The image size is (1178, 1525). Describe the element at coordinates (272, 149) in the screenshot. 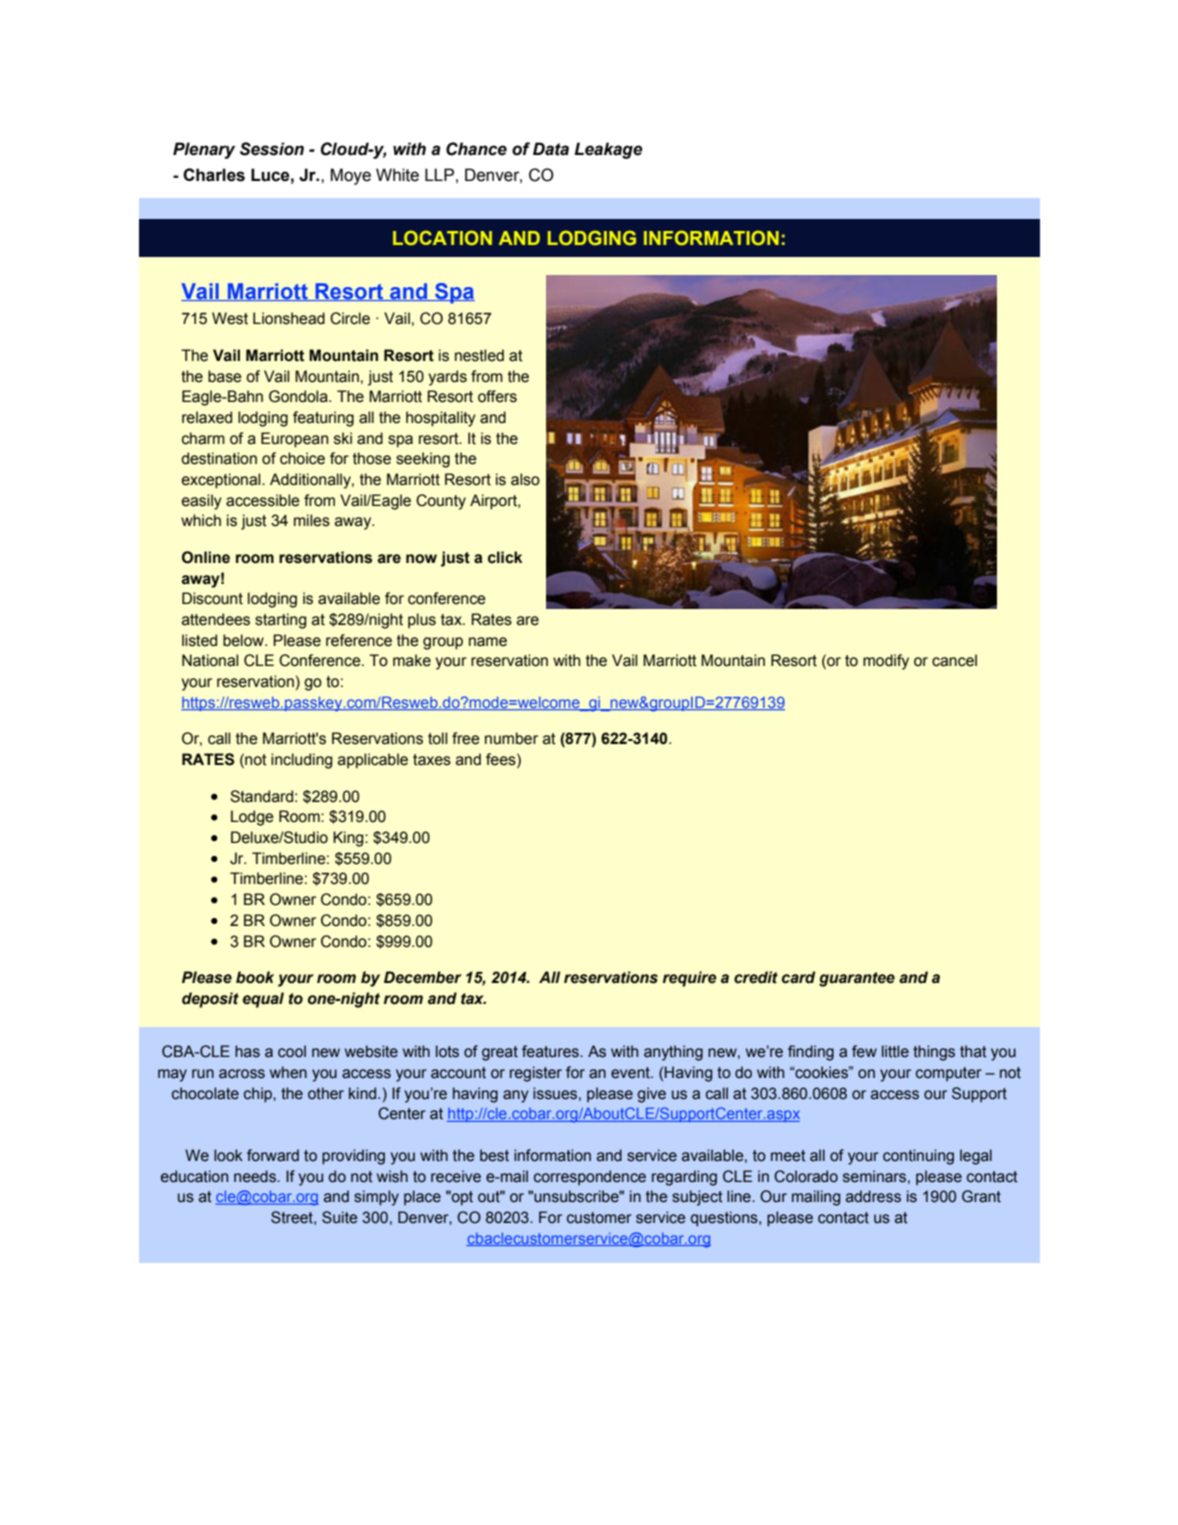

I see `Session` at that location.
